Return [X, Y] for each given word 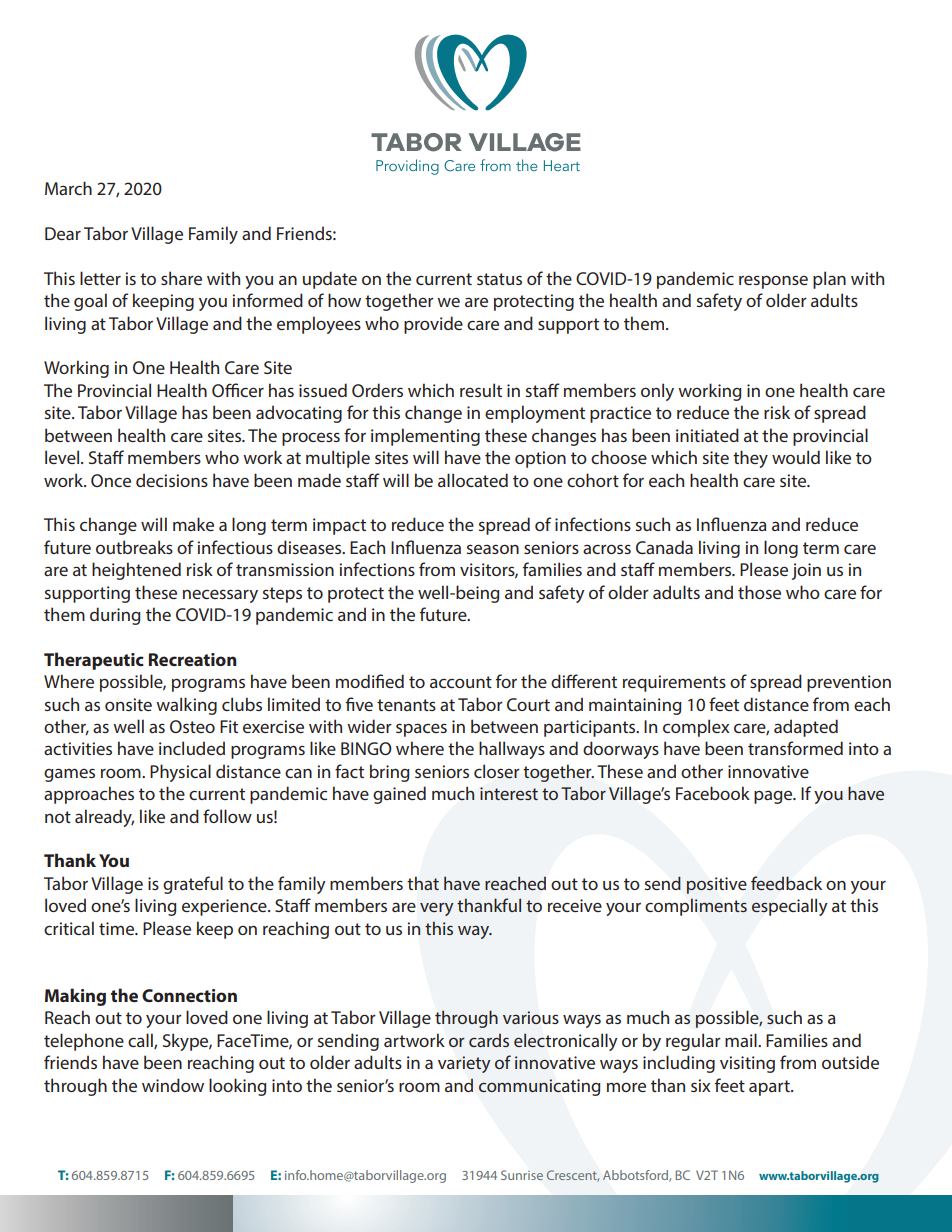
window [173, 1085]
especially [790, 907]
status [499, 279]
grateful [193, 885]
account [461, 682]
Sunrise [522, 1175]
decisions [172, 480]
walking [186, 706]
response [773, 282]
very [436, 909]
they [750, 459]
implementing [425, 437]
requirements [674, 683]
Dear [63, 233]
